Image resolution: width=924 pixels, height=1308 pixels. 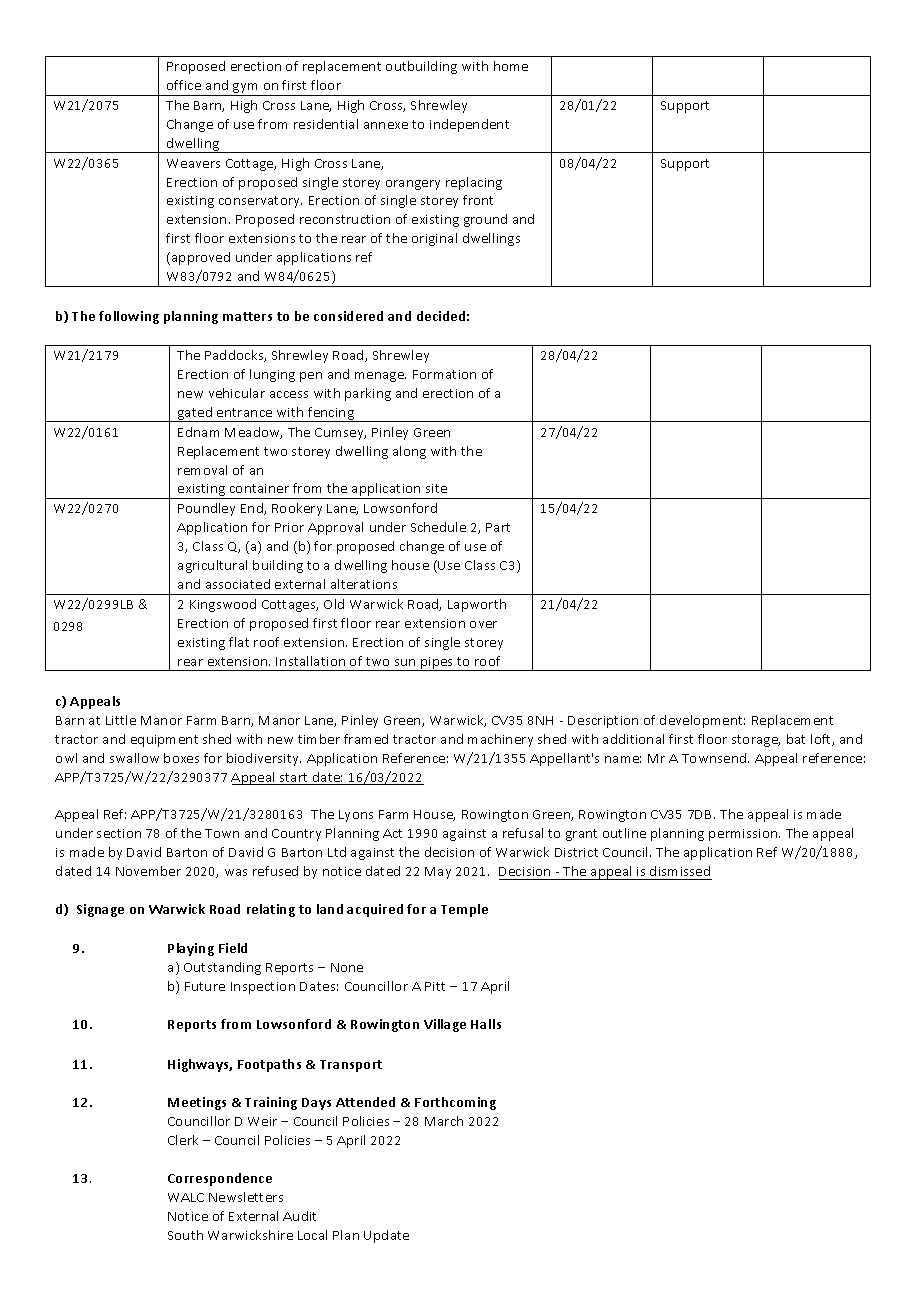 I want to click on Playing, so click(x=191, y=949).
